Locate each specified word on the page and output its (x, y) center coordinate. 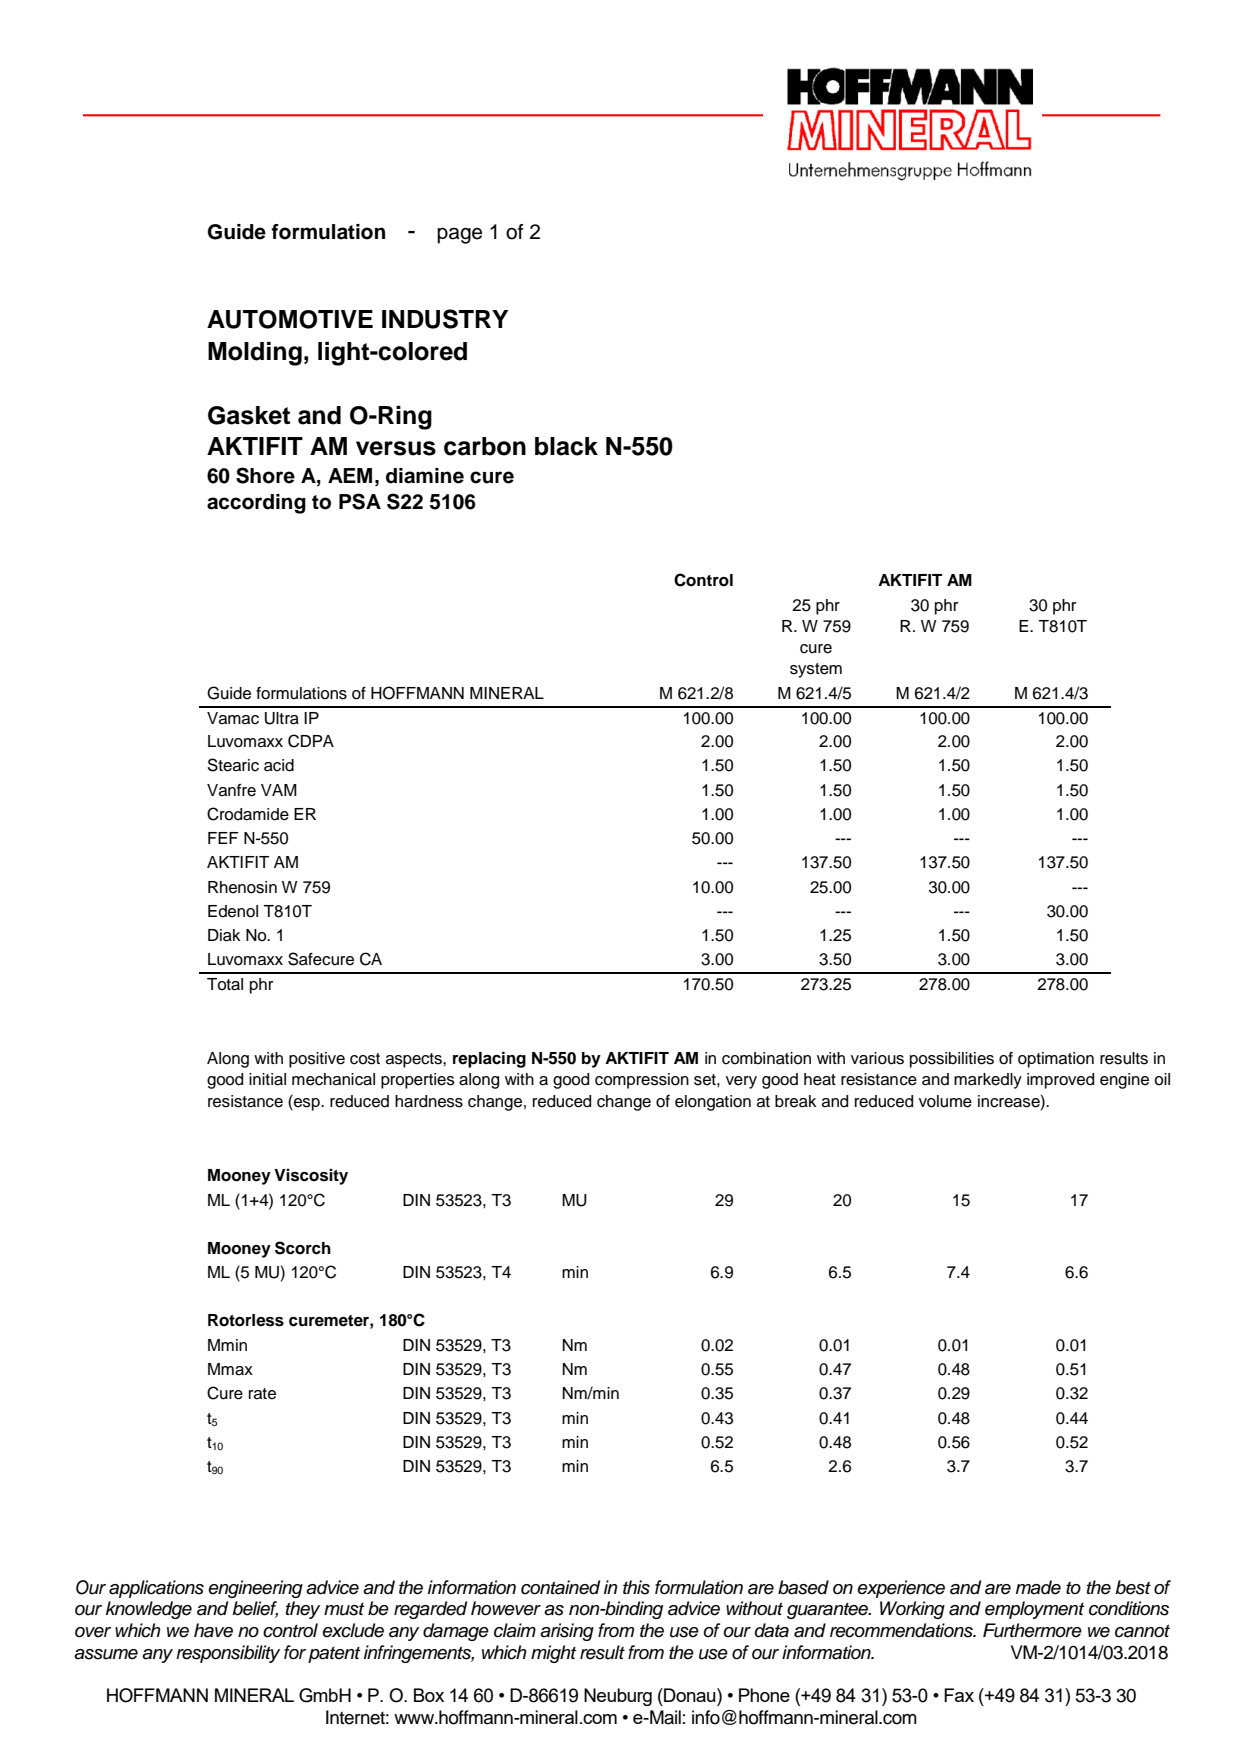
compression (642, 1081)
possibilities (952, 1060)
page (459, 236)
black (566, 446)
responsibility (228, 1654)
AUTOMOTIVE (290, 319)
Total (225, 984)
